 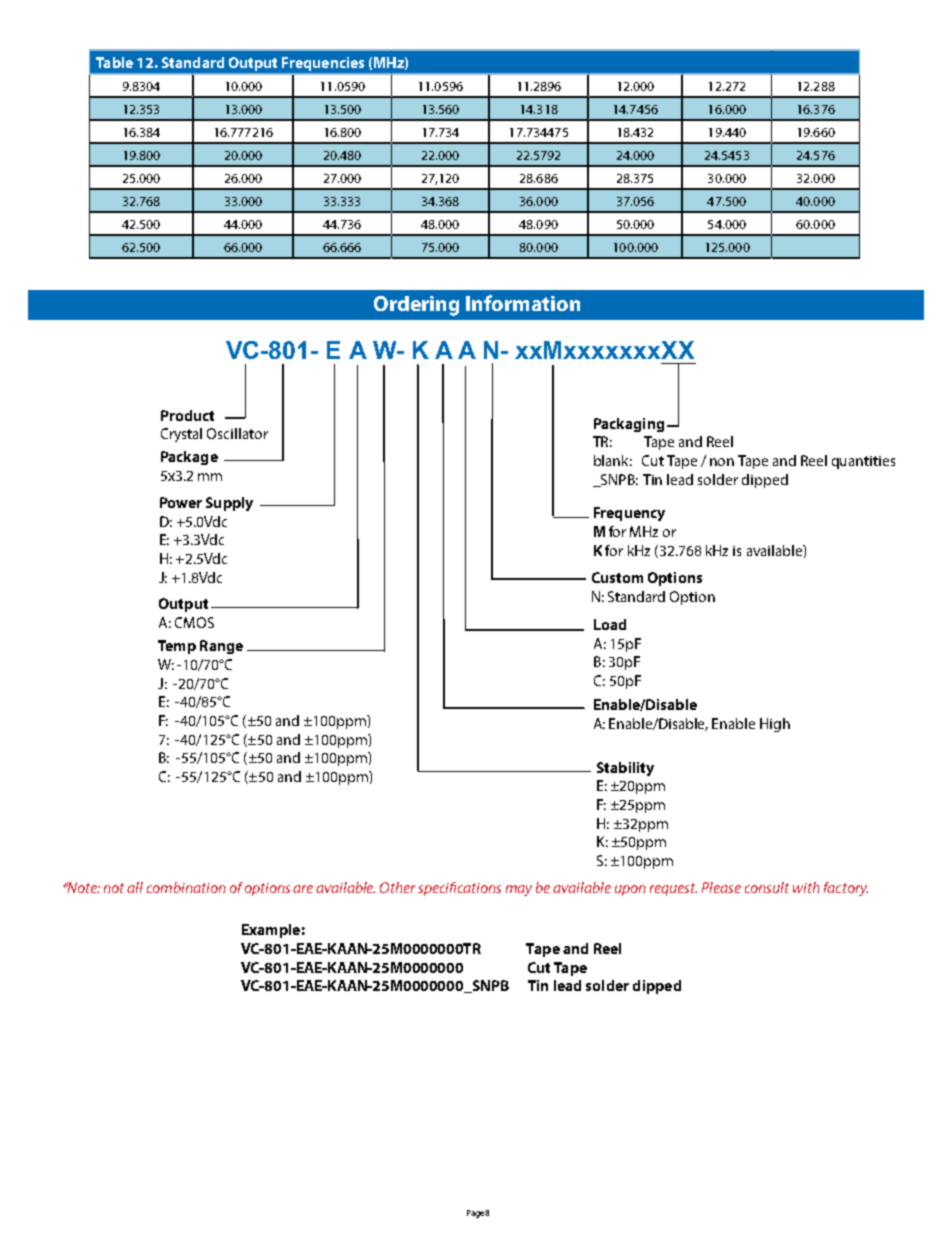 What do you see at coordinates (767, 887) in the screenshot?
I see `consult` at bounding box center [767, 887].
